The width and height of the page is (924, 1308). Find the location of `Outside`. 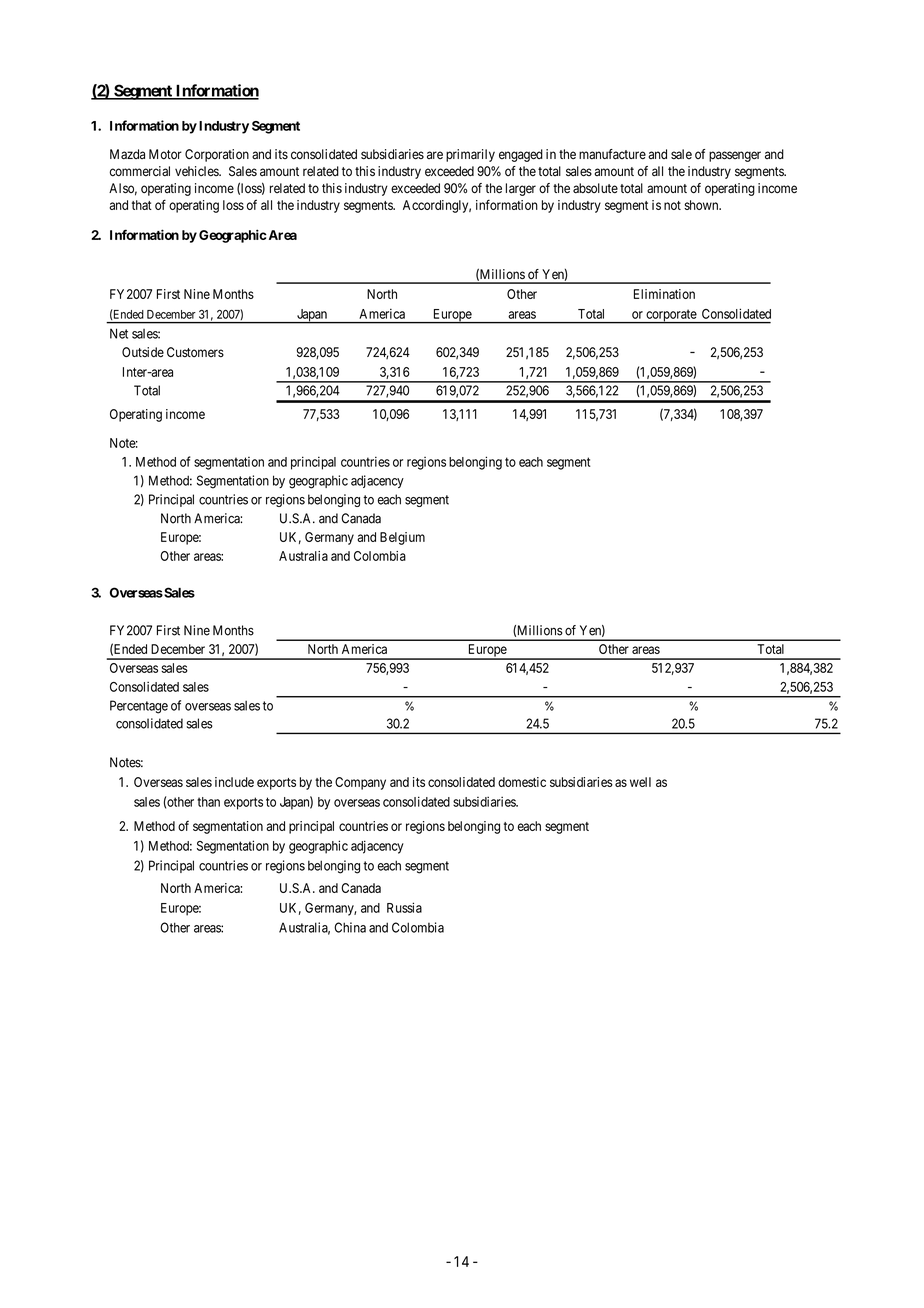

Outside is located at coordinates (143, 352).
